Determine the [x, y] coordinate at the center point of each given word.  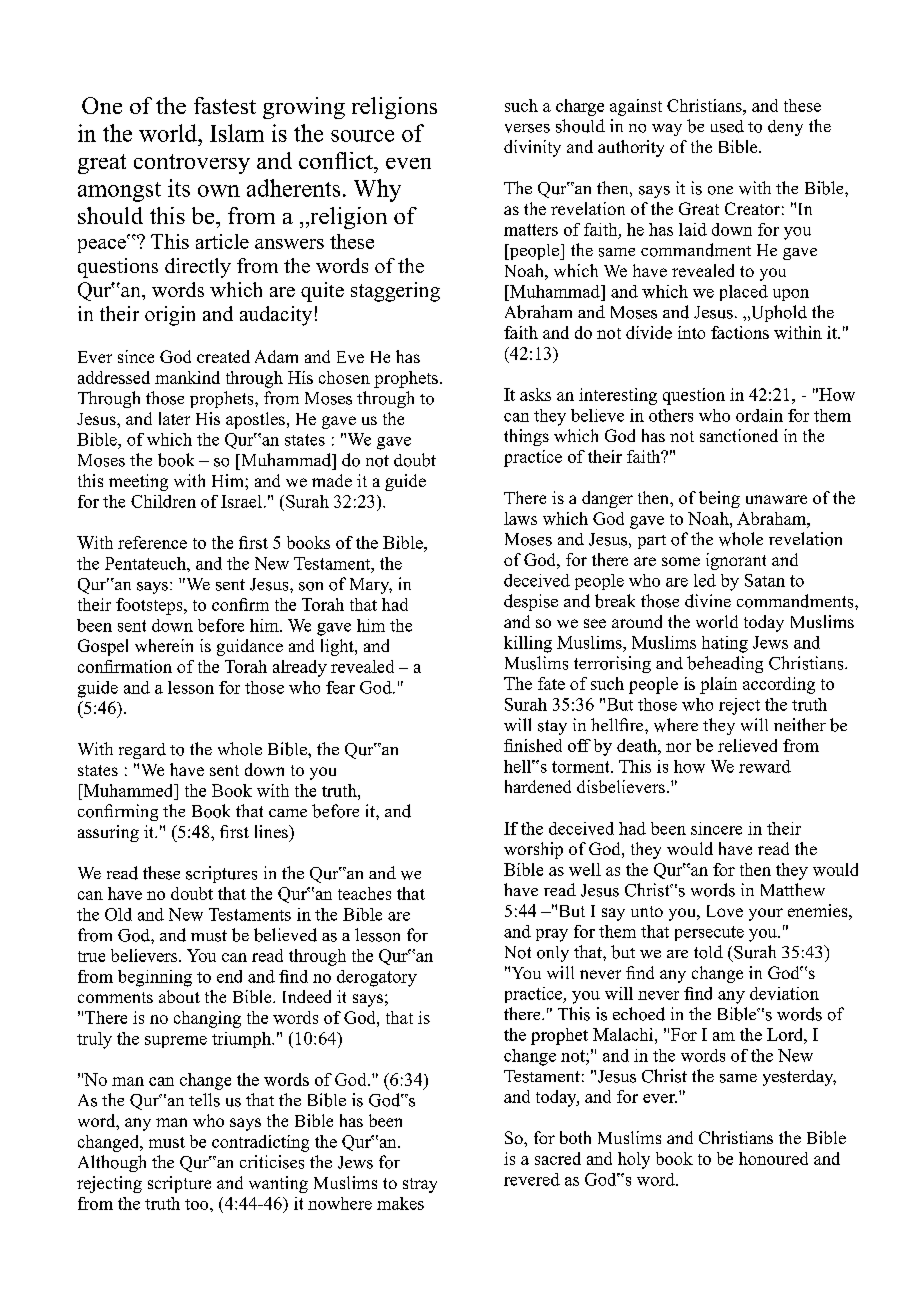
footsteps [150, 606]
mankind [187, 377]
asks [535, 394]
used [727, 126]
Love [725, 911]
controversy [192, 164]
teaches [364, 893]
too [198, 1204]
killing [528, 644]
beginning [155, 978]
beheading [725, 664]
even [408, 163]
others [671, 415]
